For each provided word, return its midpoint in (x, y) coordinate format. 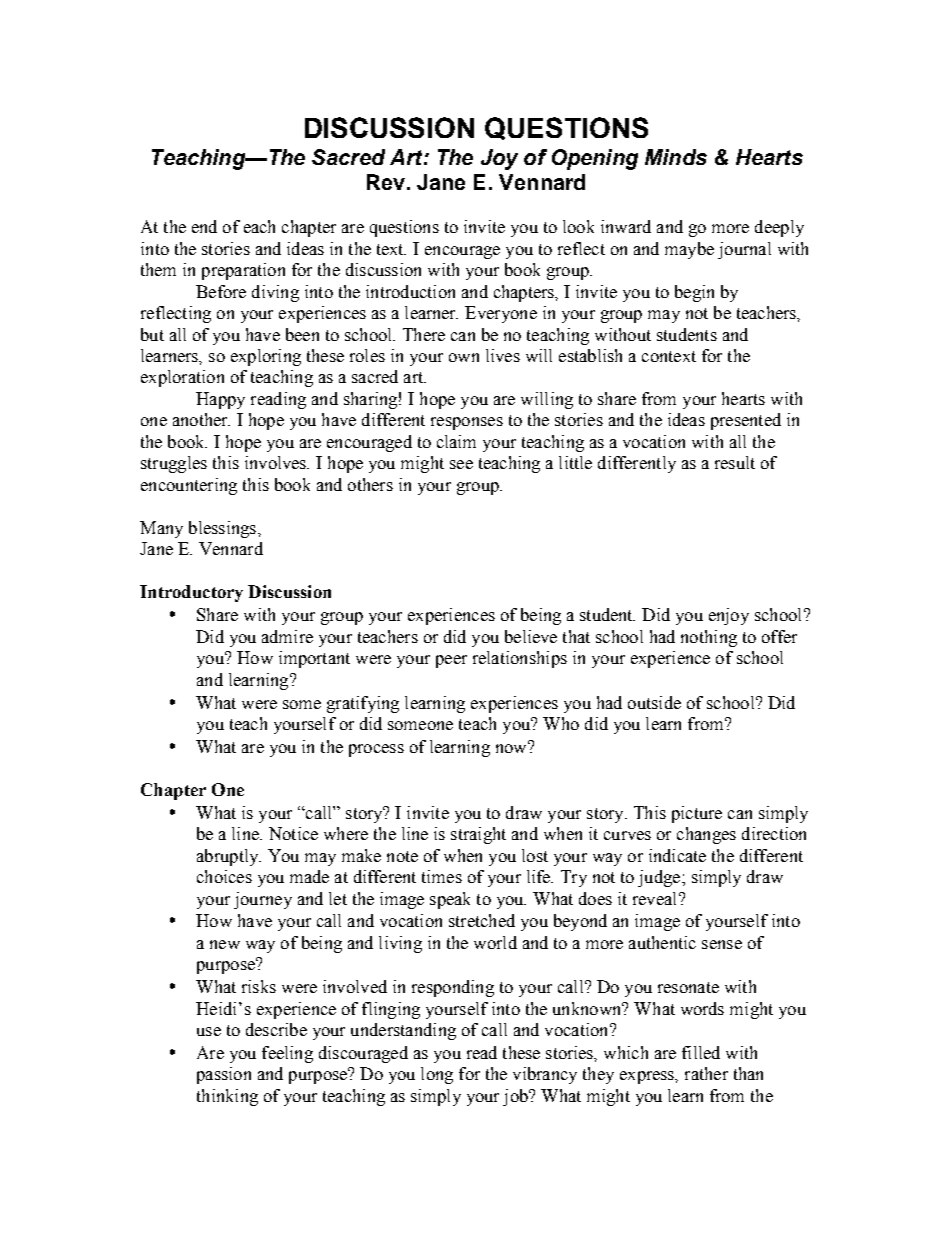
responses (467, 423)
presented (746, 421)
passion (224, 1075)
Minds (676, 157)
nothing (709, 638)
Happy (220, 400)
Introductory (191, 593)
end (204, 226)
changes (706, 835)
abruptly (229, 857)
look (578, 226)
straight (478, 835)
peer (451, 661)
